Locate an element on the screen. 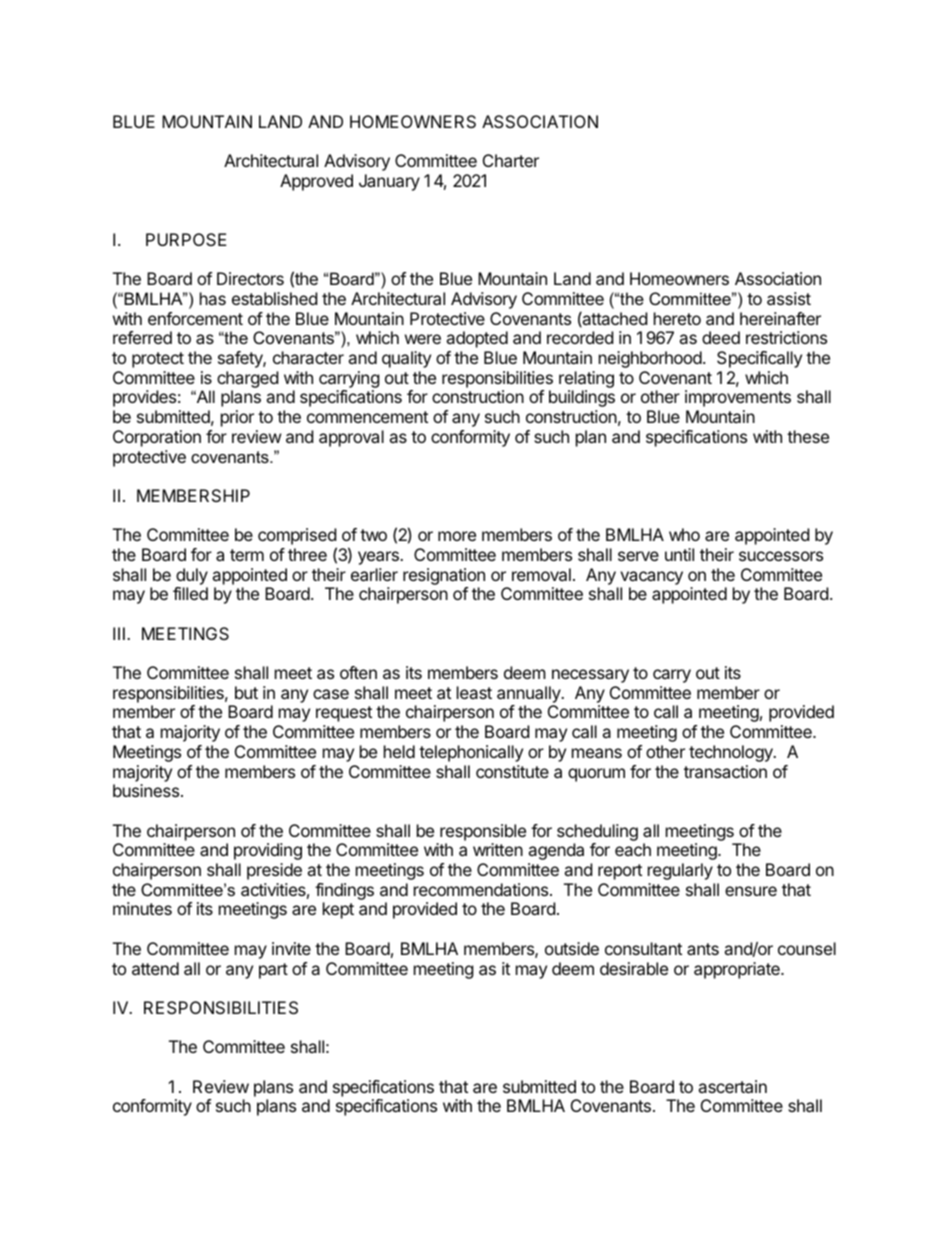 The width and height of the screenshot is (952, 1233). ascertain is located at coordinates (732, 1086).
